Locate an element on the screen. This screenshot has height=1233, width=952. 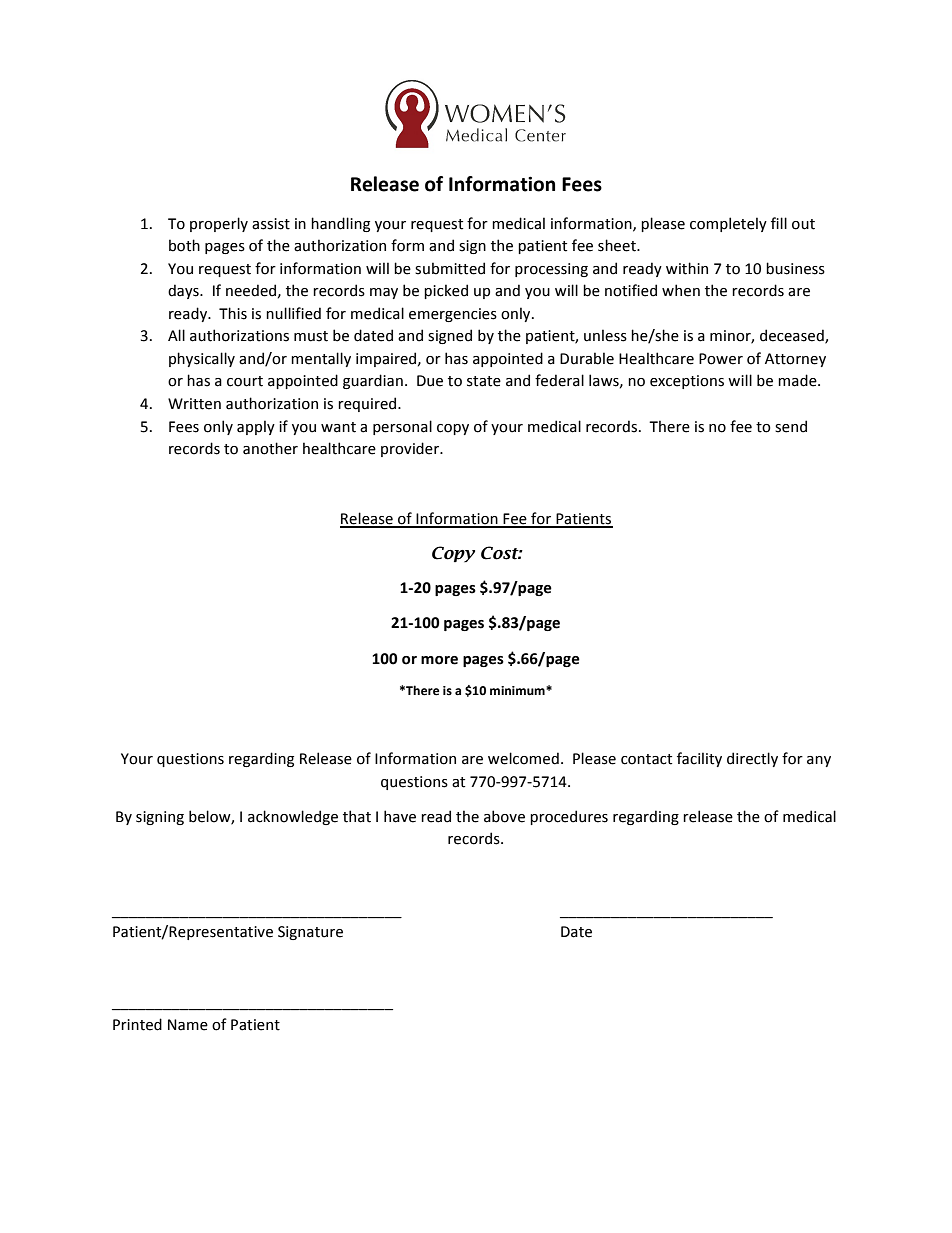
state is located at coordinates (484, 381).
